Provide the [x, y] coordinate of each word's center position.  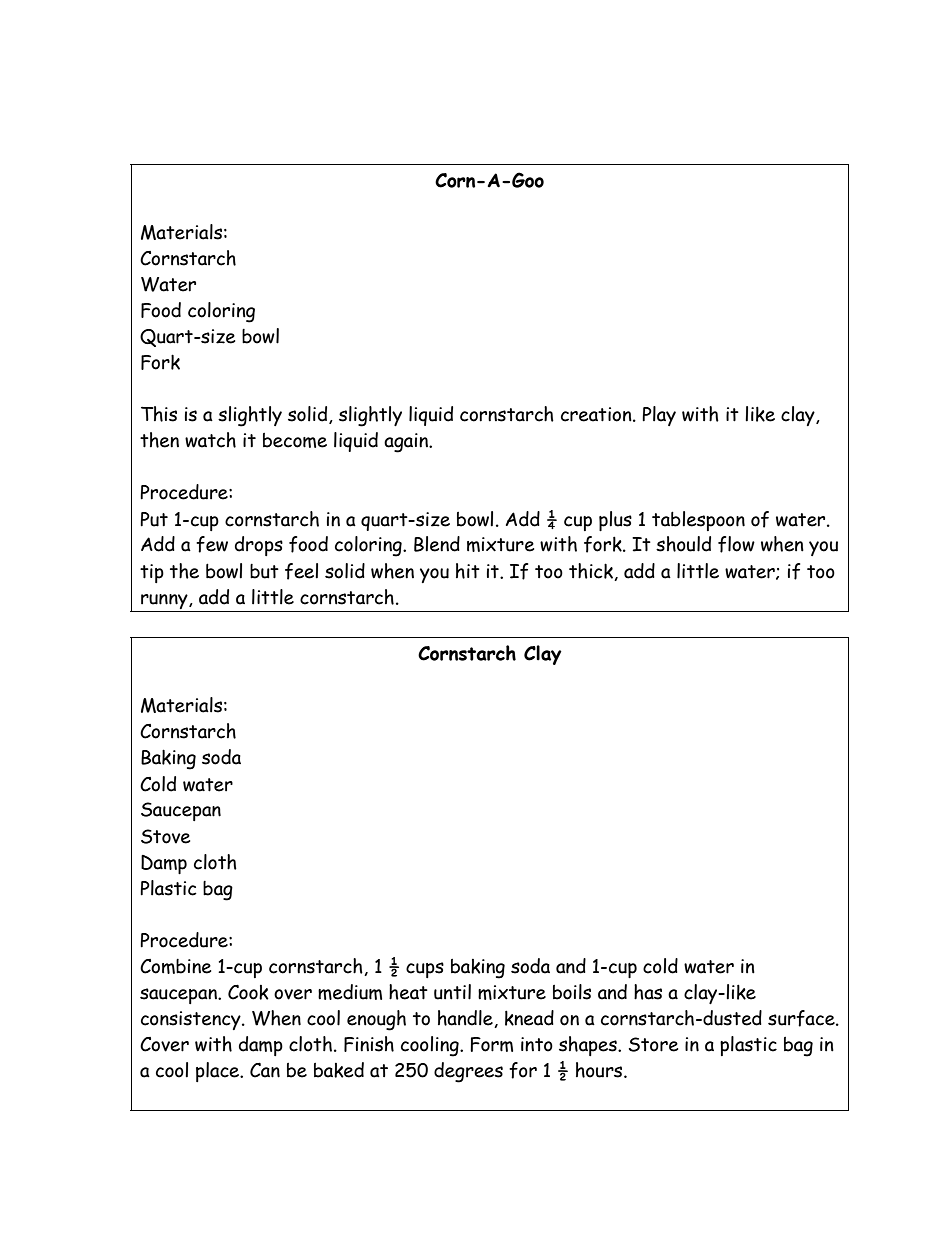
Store [653, 1044]
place [219, 1072]
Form [491, 1044]
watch [210, 440]
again [407, 443]
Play [659, 416]
